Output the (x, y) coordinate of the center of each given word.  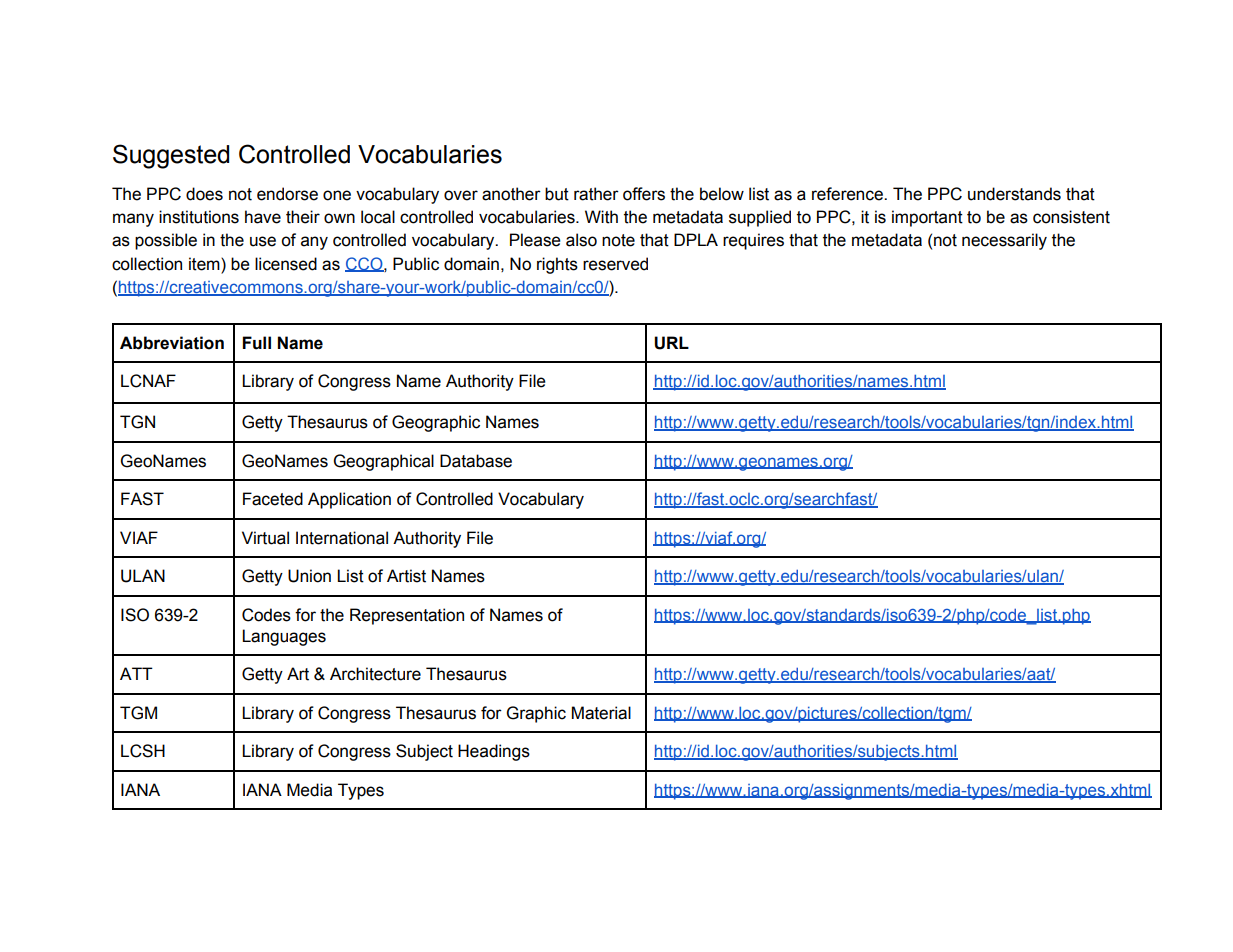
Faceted (273, 499)
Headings (494, 752)
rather (596, 194)
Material (601, 713)
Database (476, 461)
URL (671, 343)
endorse (287, 194)
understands (1014, 194)
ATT (136, 673)
